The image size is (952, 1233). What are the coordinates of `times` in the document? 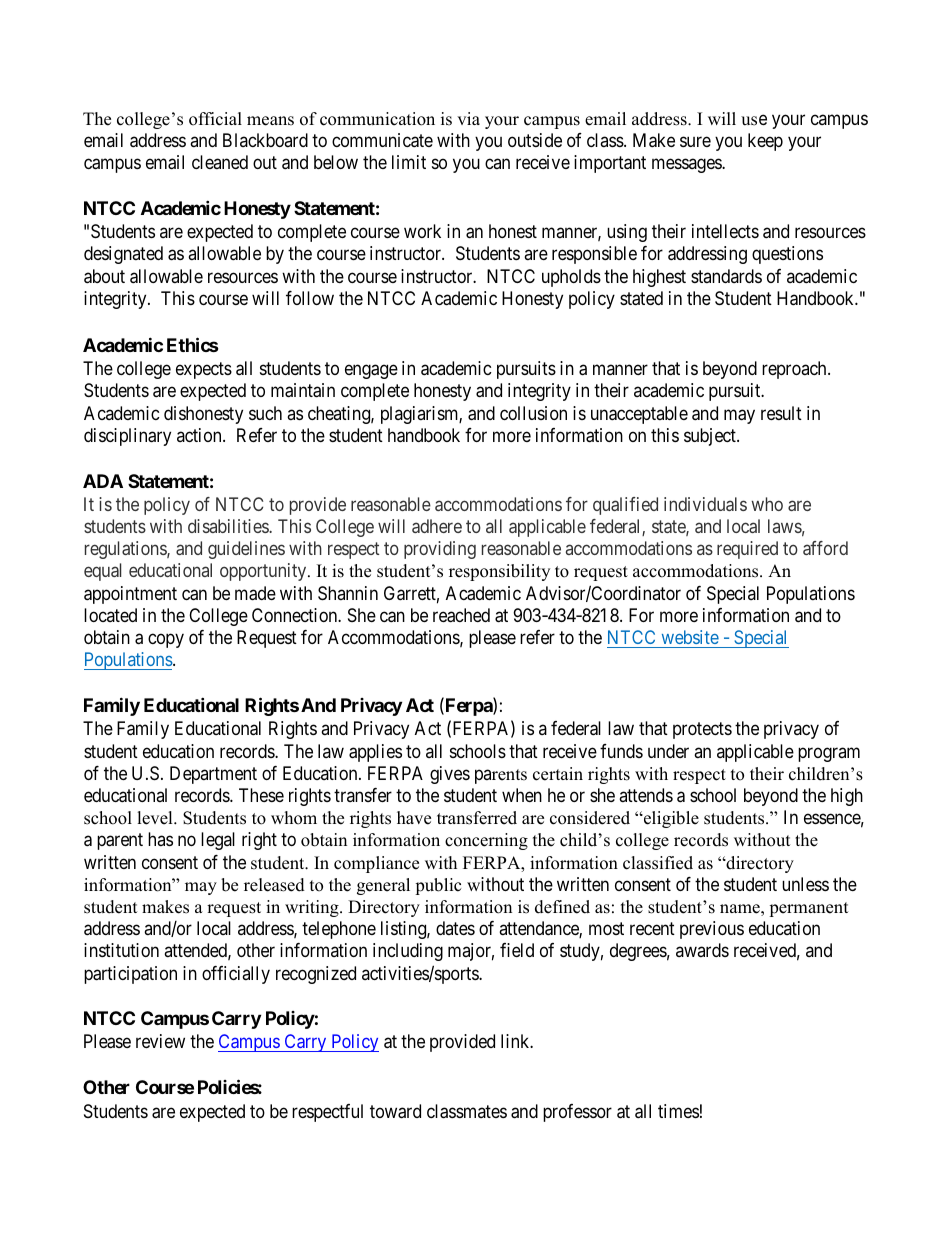 It's located at (678, 1111).
